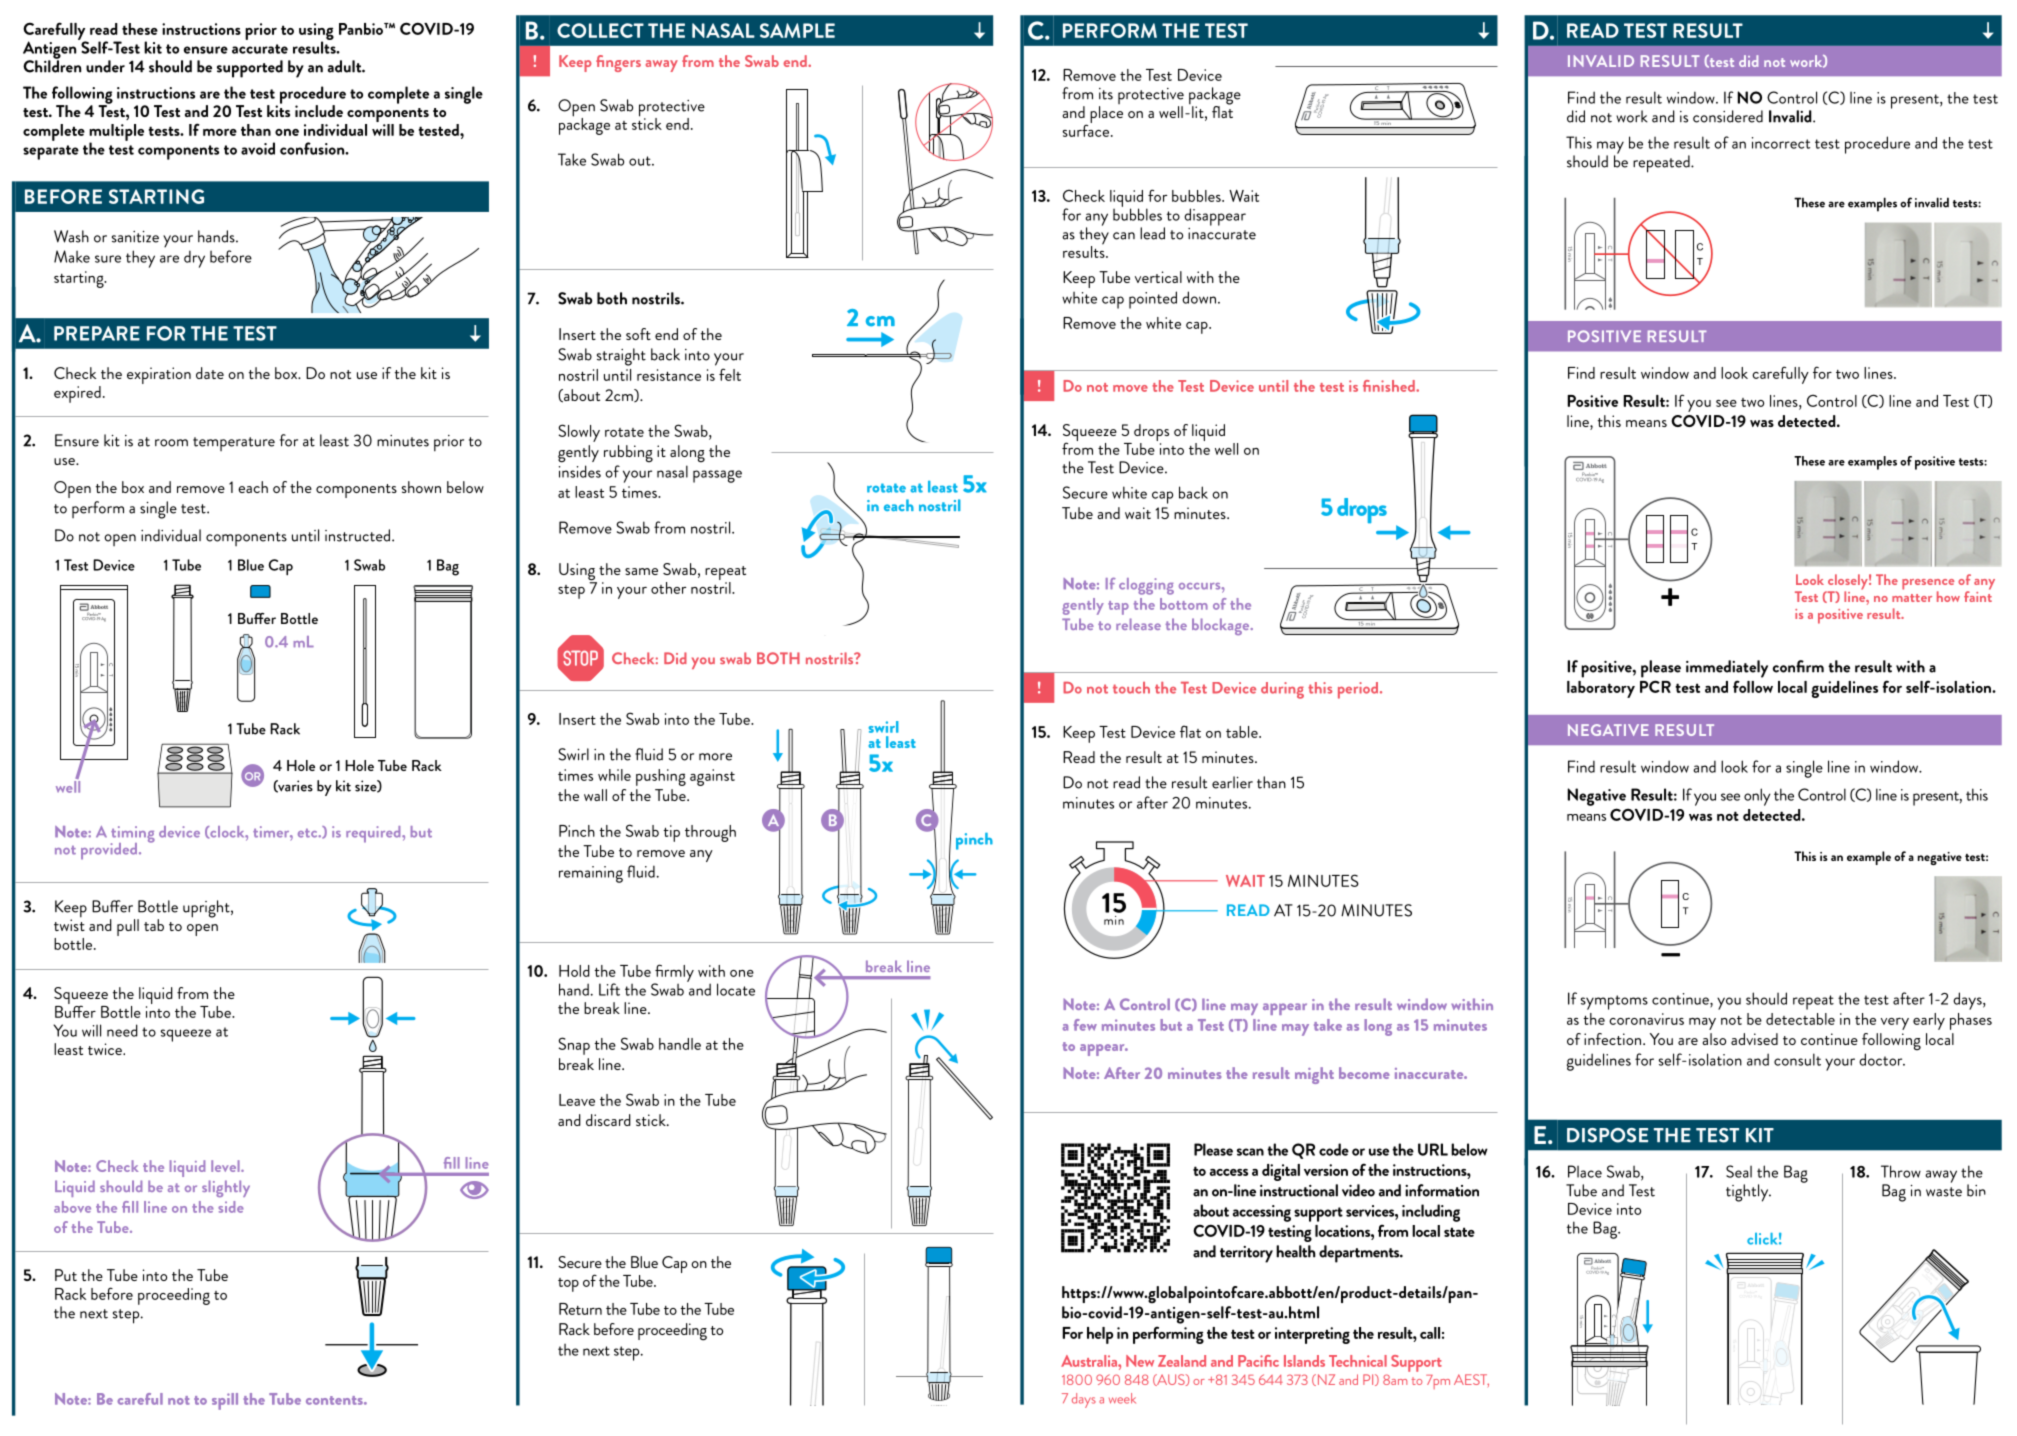 The image size is (2017, 1436). What do you see at coordinates (1655, 686) in the screenshot?
I see `PCR` at bounding box center [1655, 686].
